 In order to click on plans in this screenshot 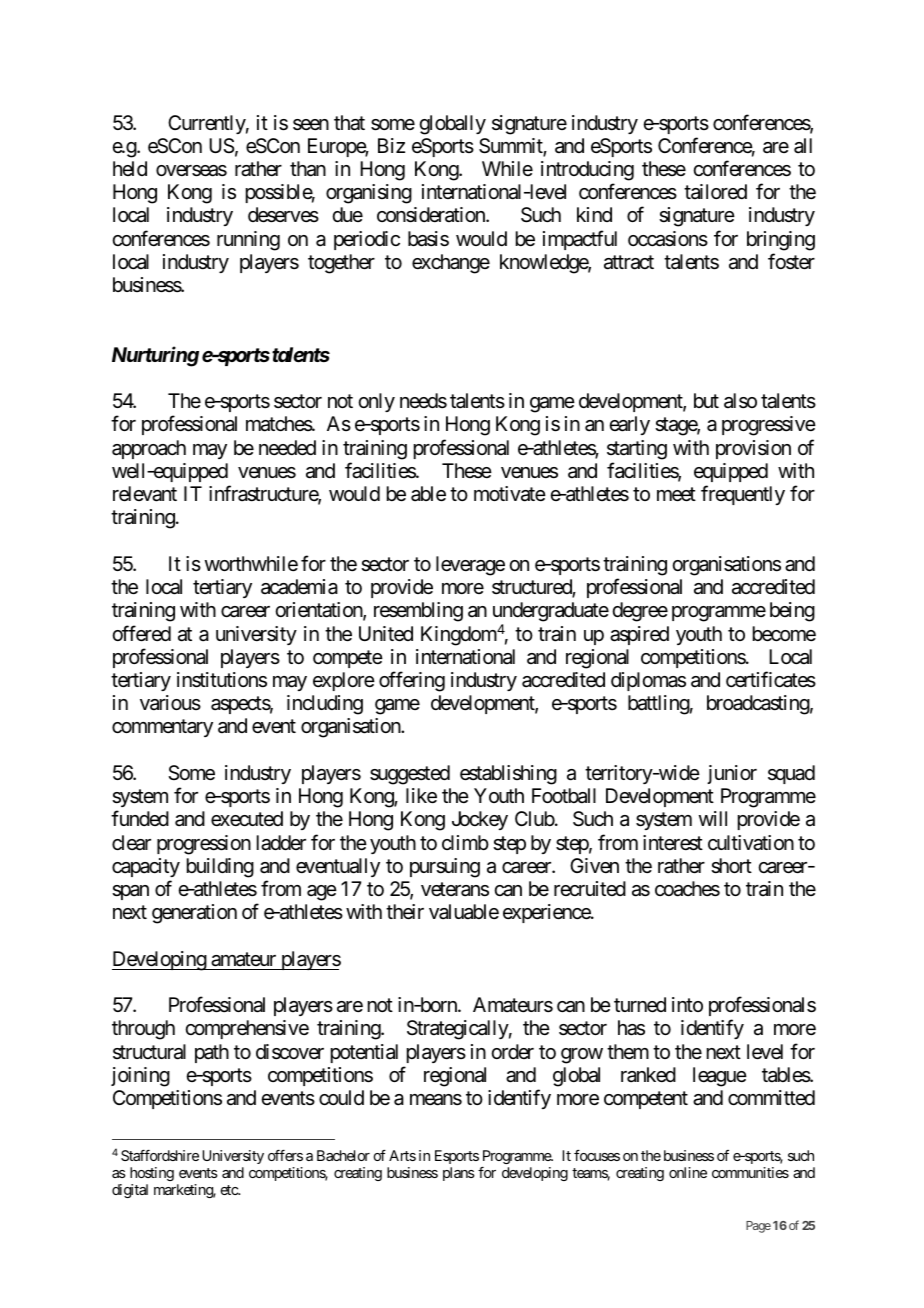, I will do `click(459, 1174)`.
